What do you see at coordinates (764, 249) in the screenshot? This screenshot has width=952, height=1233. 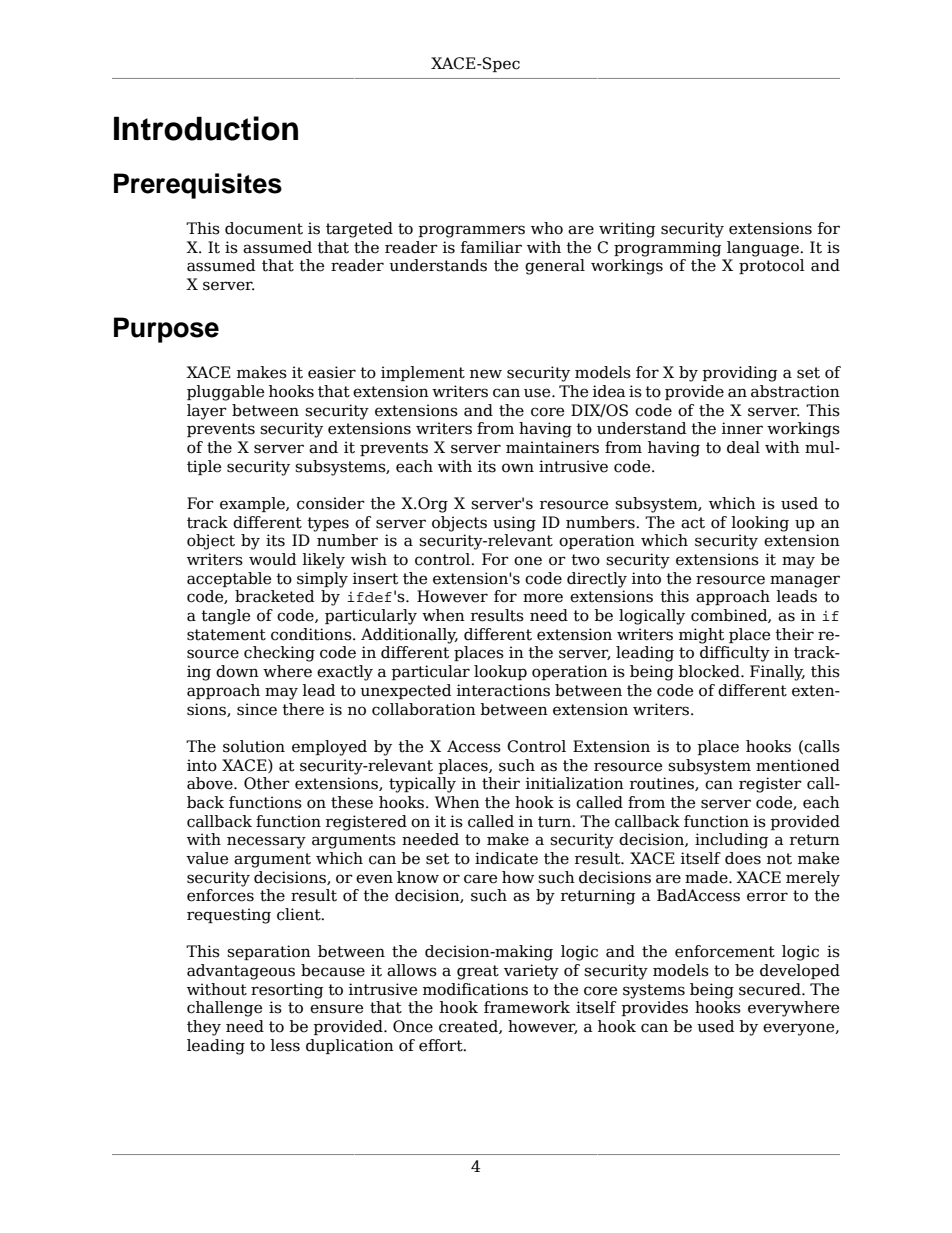 I see `language` at bounding box center [764, 249].
